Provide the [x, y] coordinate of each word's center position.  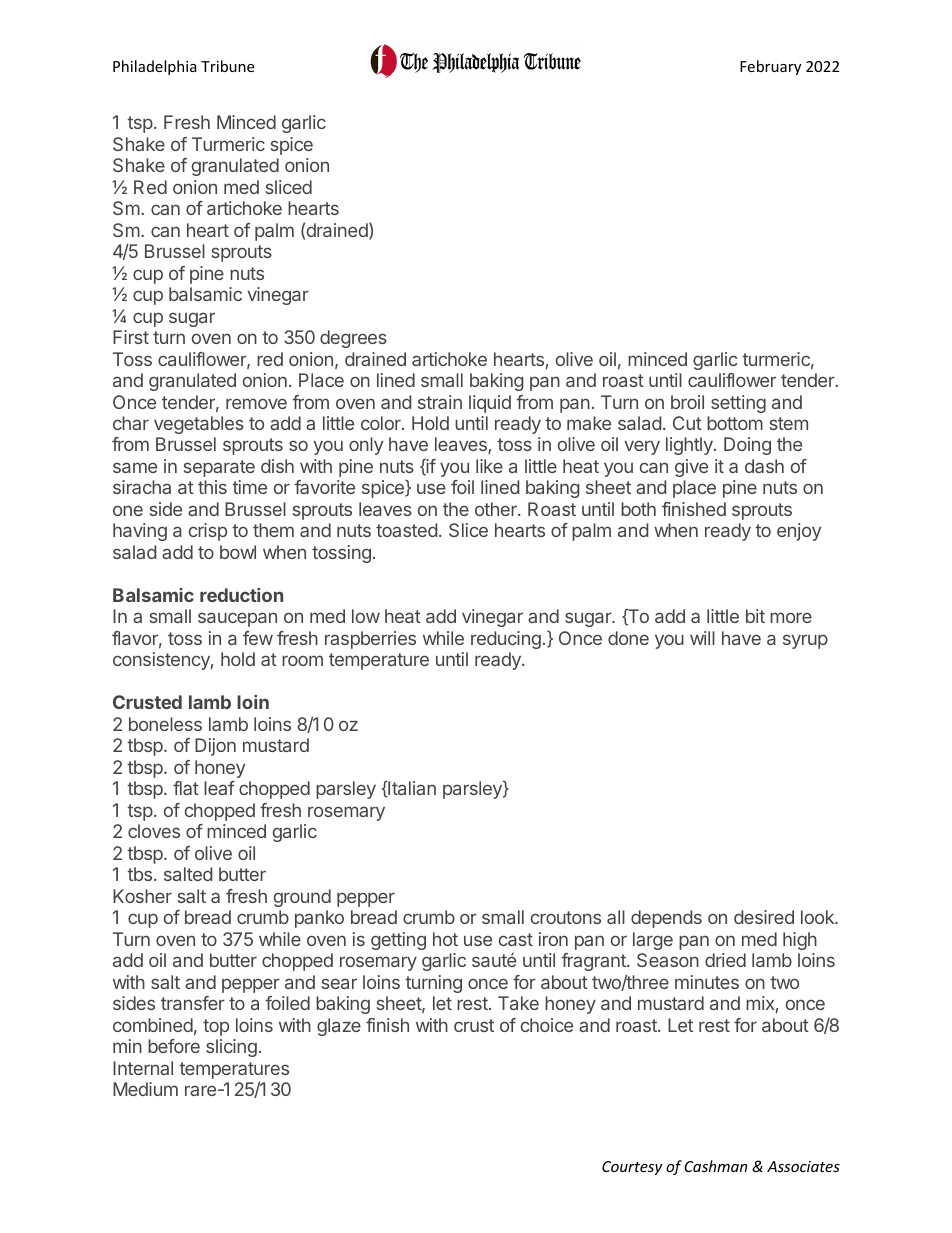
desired [764, 917]
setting [738, 404]
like [489, 466]
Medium [145, 1089]
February [770, 67]
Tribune [227, 66]
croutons [566, 917]
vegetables [199, 425]
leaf [219, 788]
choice [547, 1025]
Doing [747, 446]
